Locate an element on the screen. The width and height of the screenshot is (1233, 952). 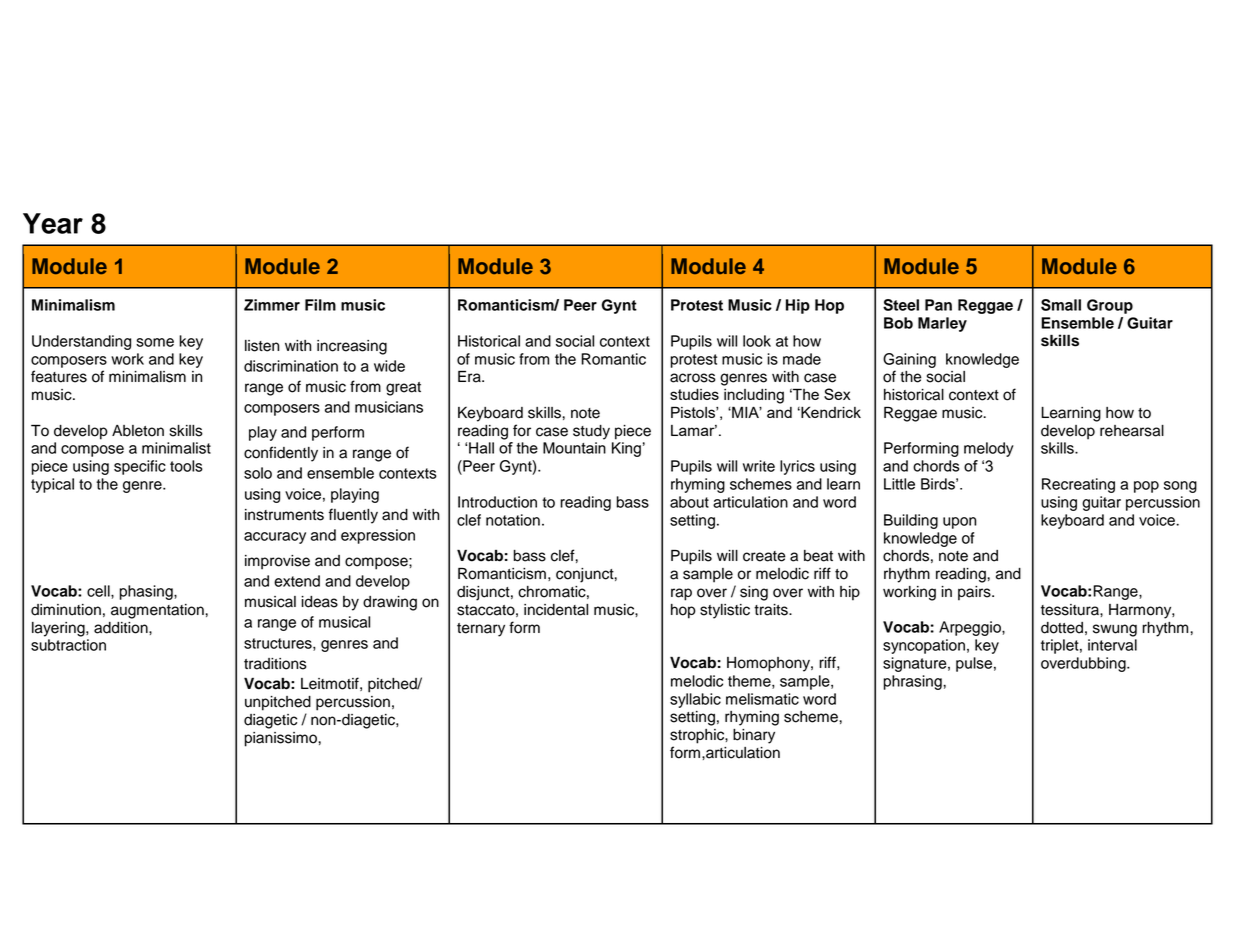
rap is located at coordinates (681, 594).
